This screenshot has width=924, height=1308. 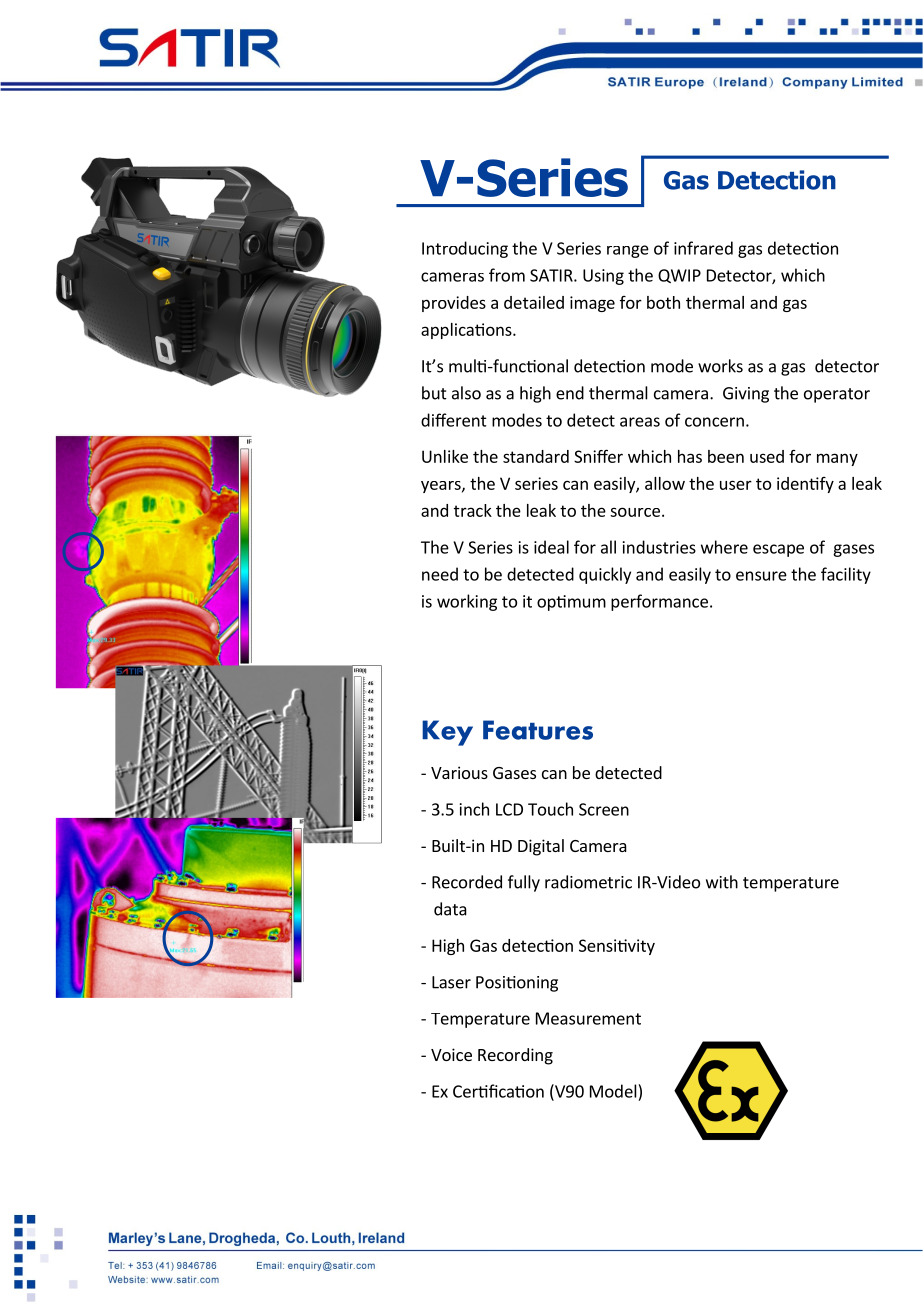 I want to click on infrared, so click(x=703, y=248).
